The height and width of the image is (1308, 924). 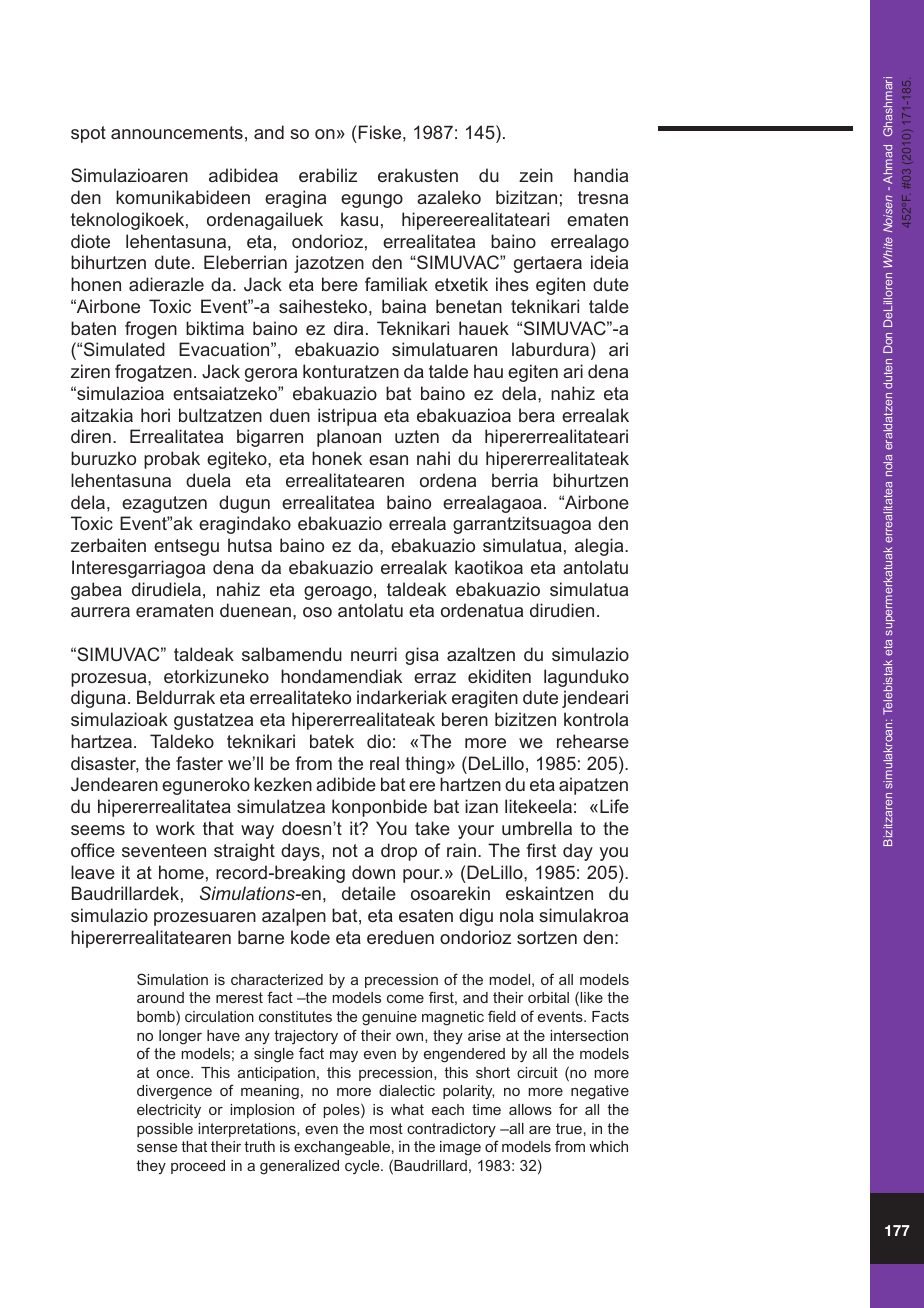 What do you see at coordinates (342, 1148) in the image?
I see `exchangeable` at bounding box center [342, 1148].
